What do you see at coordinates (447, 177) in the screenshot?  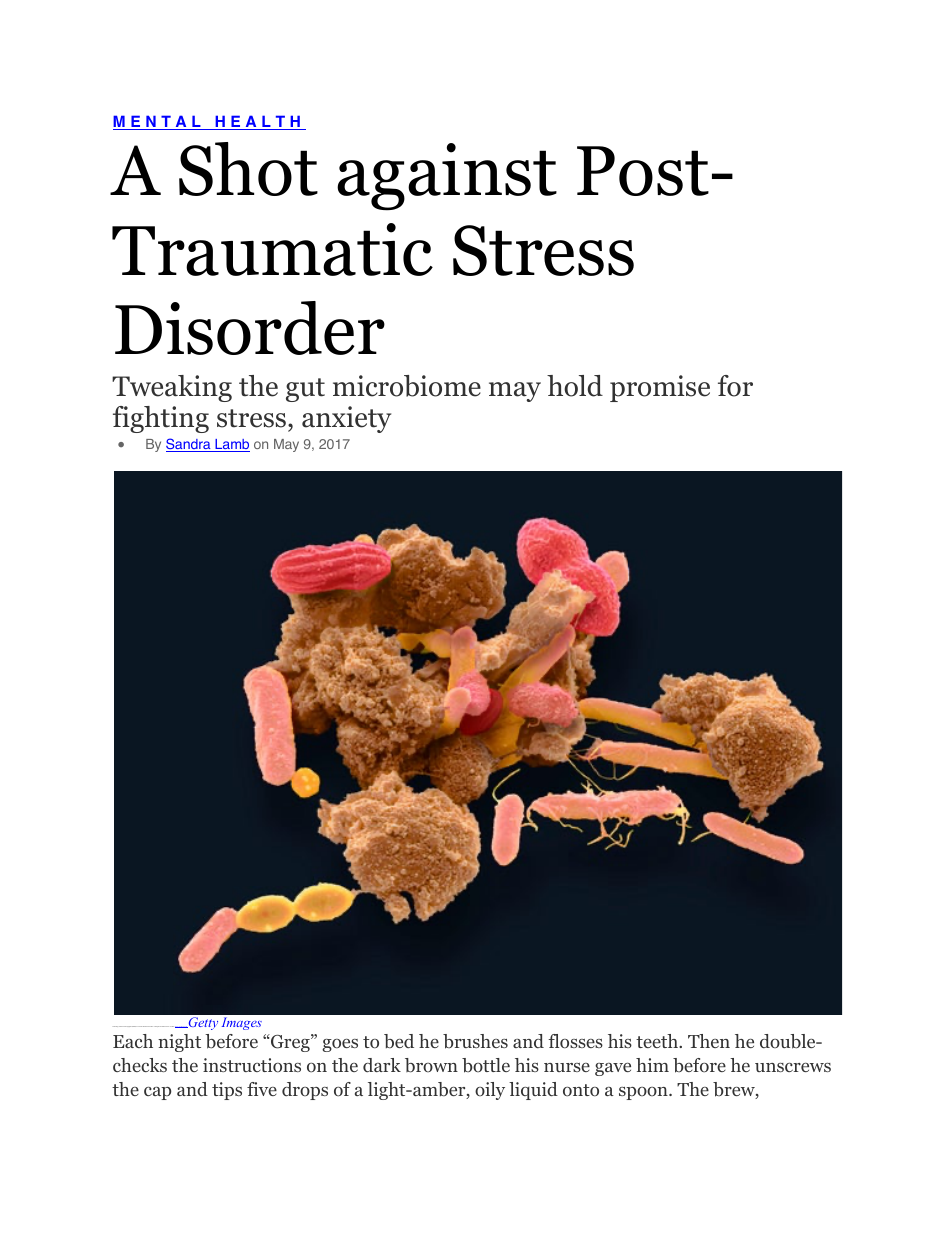 I see `against` at bounding box center [447, 177].
